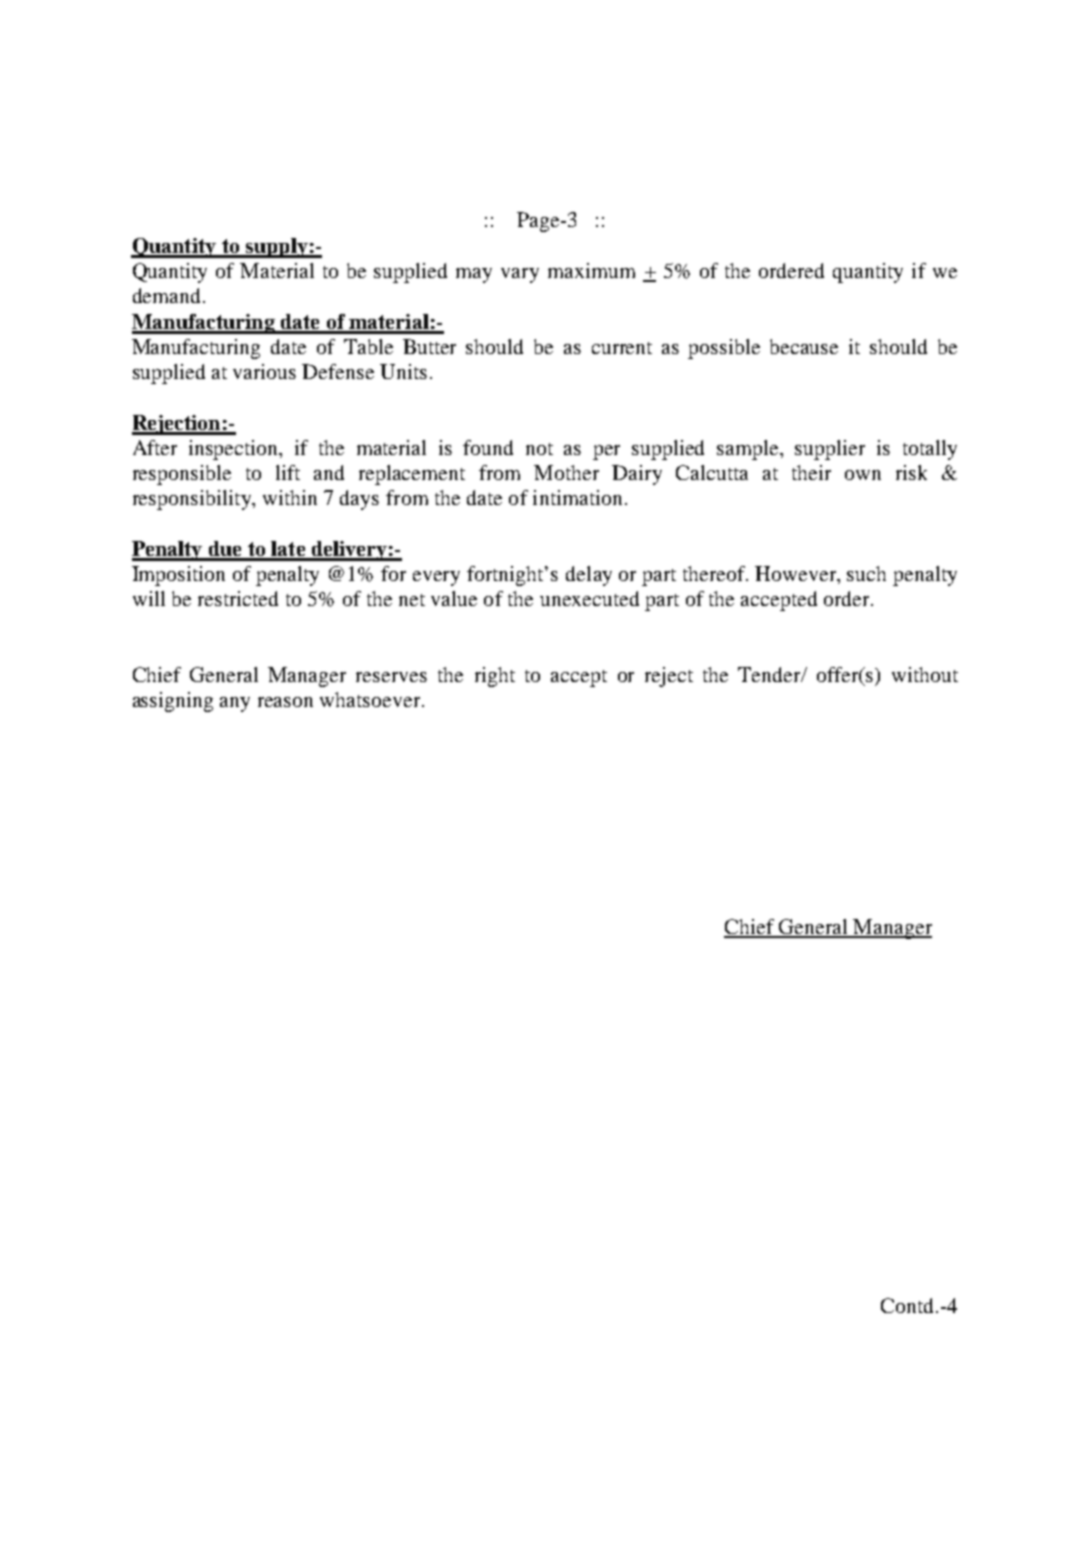 This image has height=1541, width=1089. I want to click on vary, so click(520, 275).
